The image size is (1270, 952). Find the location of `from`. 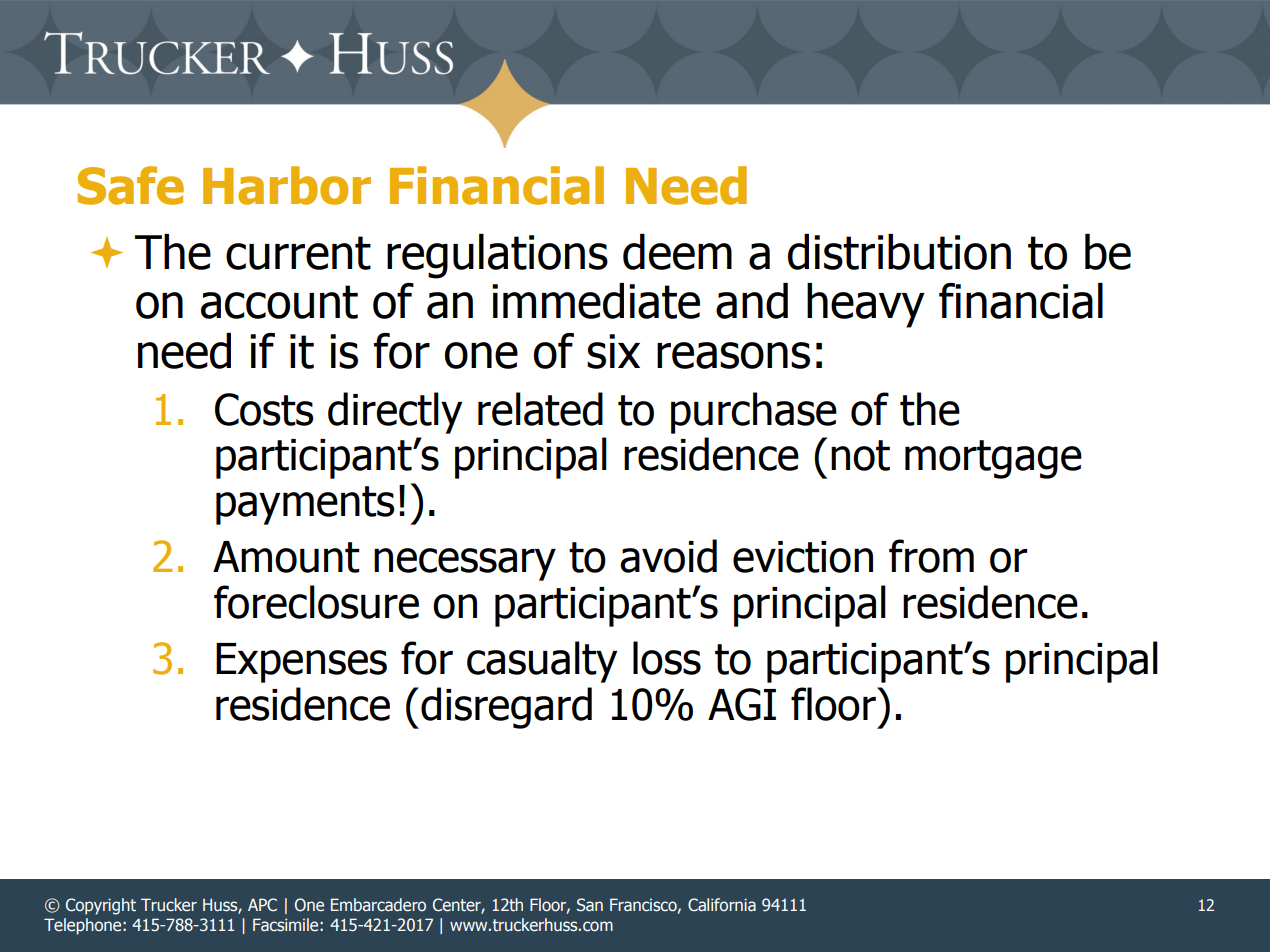

from is located at coordinates (931, 556).
